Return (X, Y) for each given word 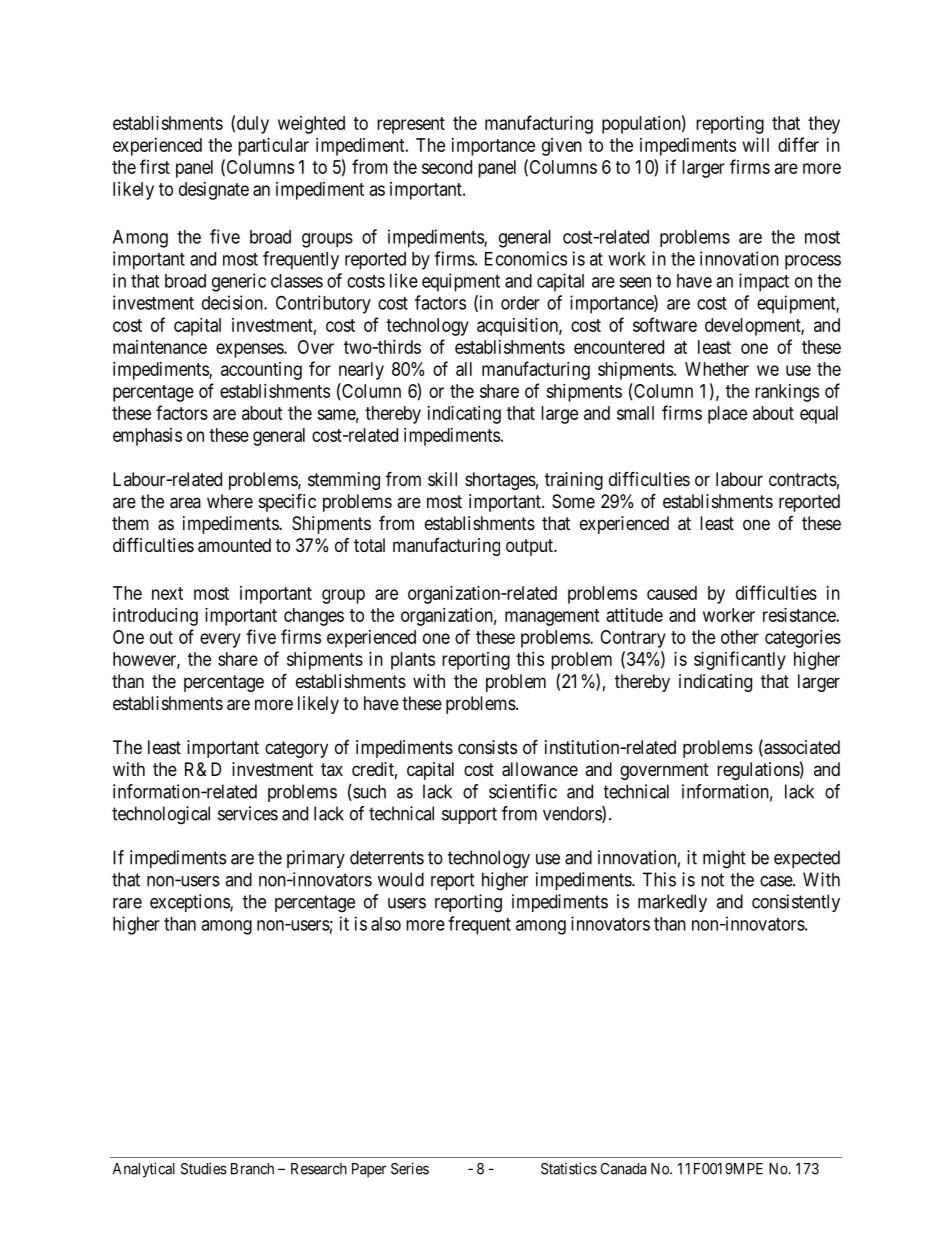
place (727, 415)
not (712, 880)
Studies (204, 1168)
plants (413, 661)
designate (214, 191)
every (220, 640)
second (447, 167)
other (740, 637)
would (401, 879)
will (756, 145)
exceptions (190, 903)
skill (442, 479)
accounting (261, 371)
